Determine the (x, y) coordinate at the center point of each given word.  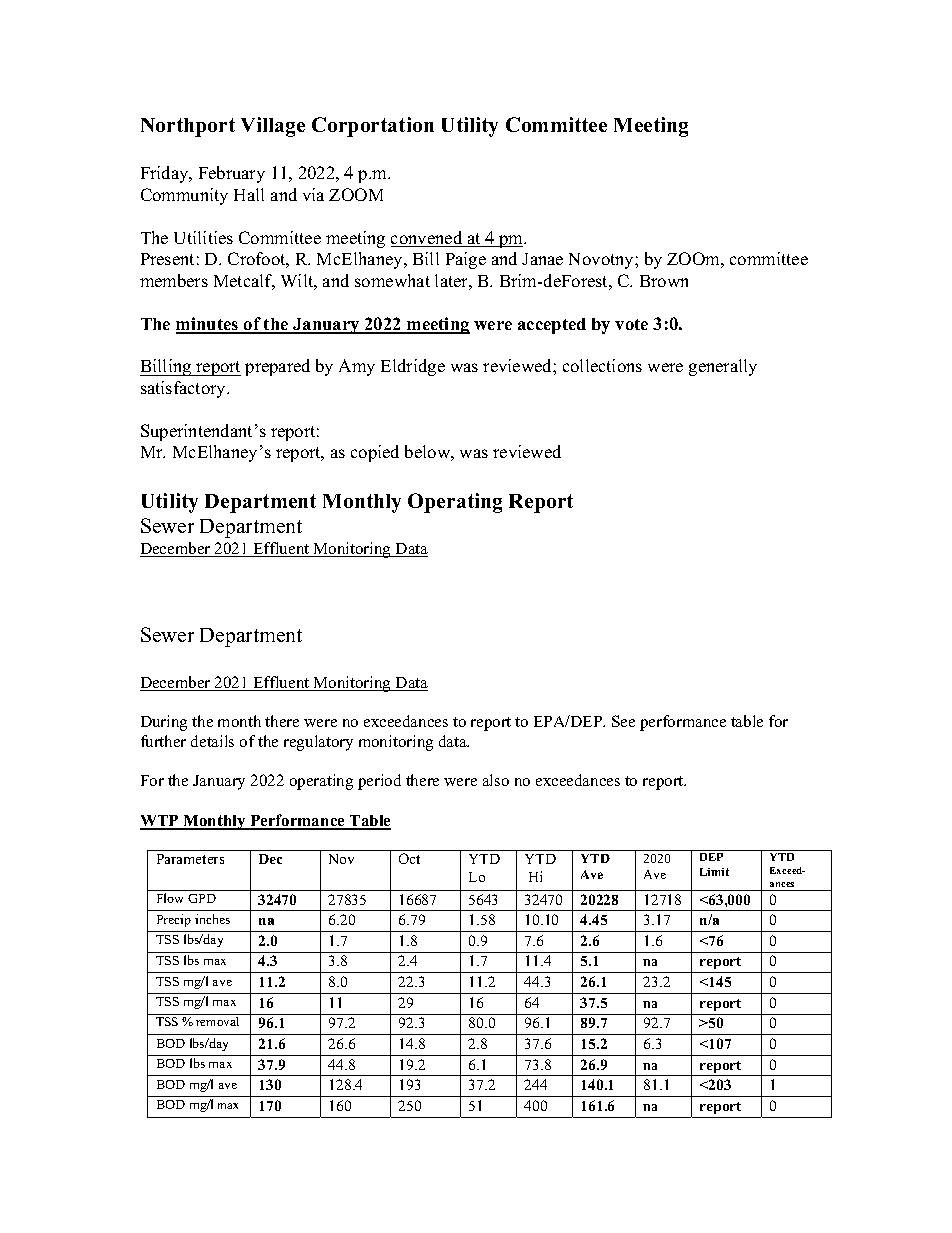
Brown (664, 281)
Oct (409, 858)
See (623, 721)
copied (375, 453)
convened (428, 239)
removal (217, 1021)
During (164, 723)
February (232, 174)
